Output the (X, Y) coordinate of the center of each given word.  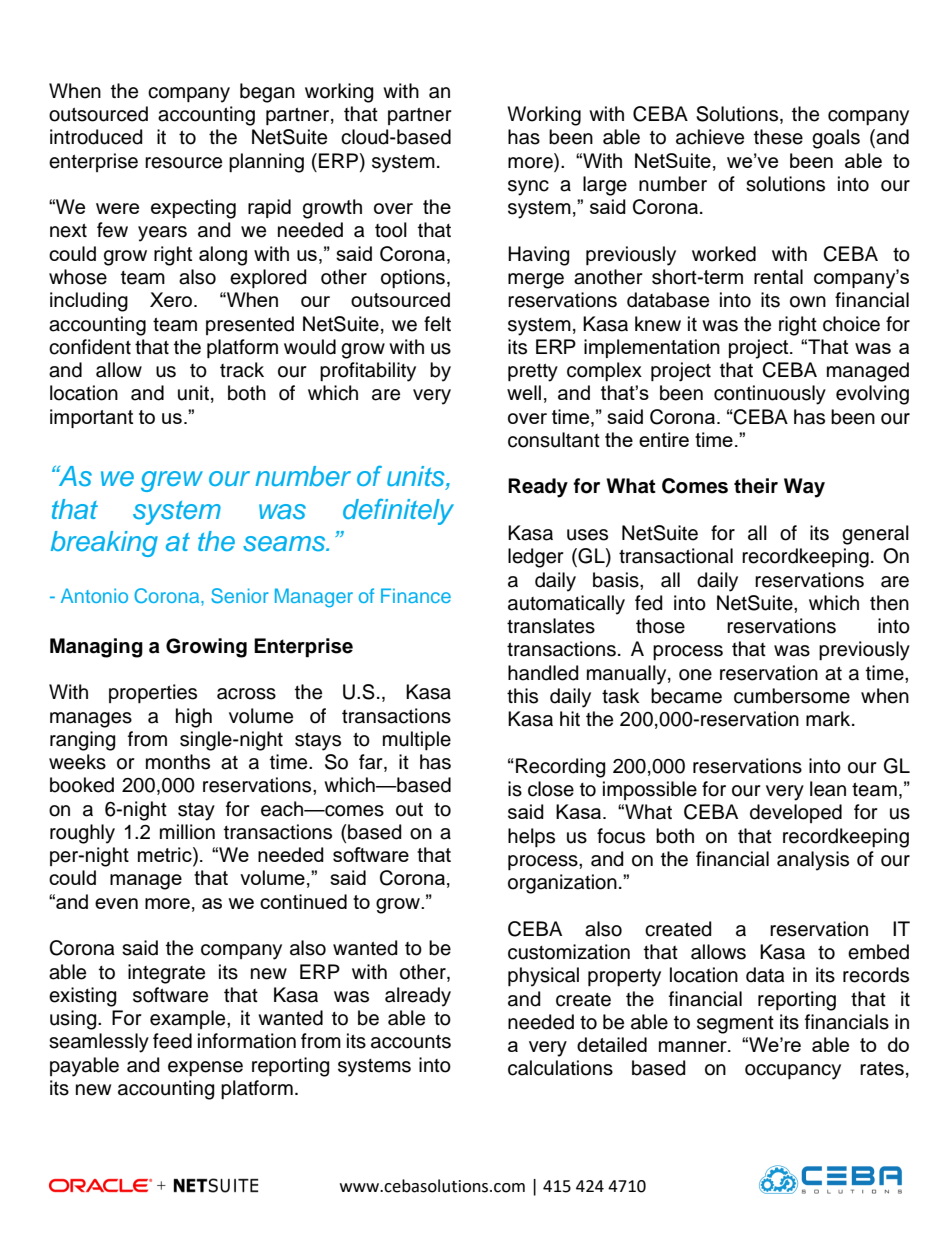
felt (437, 324)
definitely (398, 512)
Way (804, 488)
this (522, 696)
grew (172, 481)
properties (153, 693)
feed (172, 1041)
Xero (172, 299)
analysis (813, 861)
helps (531, 837)
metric (166, 856)
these (778, 137)
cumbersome (792, 696)
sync (528, 188)
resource (183, 163)
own (808, 302)
